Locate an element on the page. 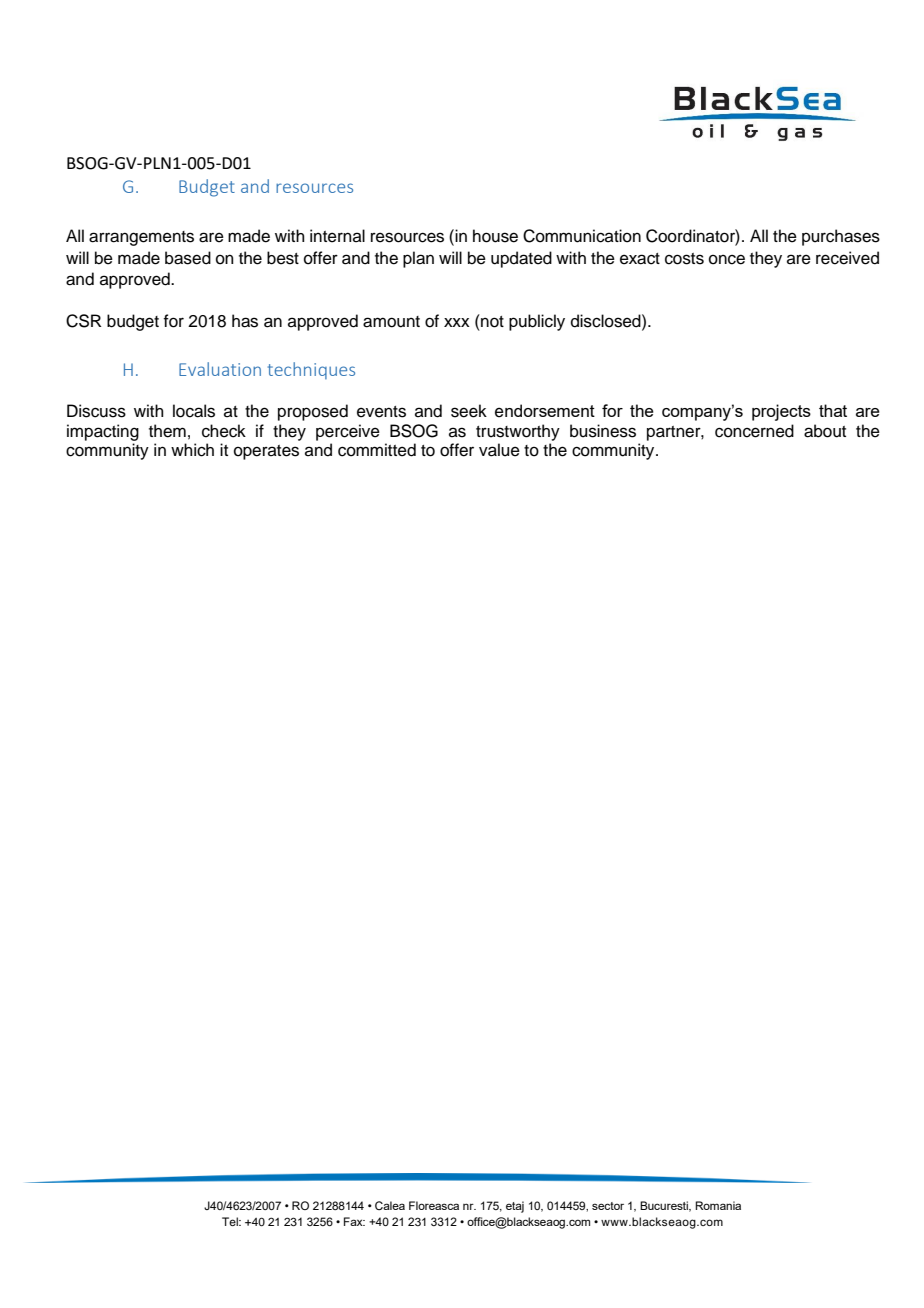 The image size is (924, 1308). plan is located at coordinates (418, 259).
